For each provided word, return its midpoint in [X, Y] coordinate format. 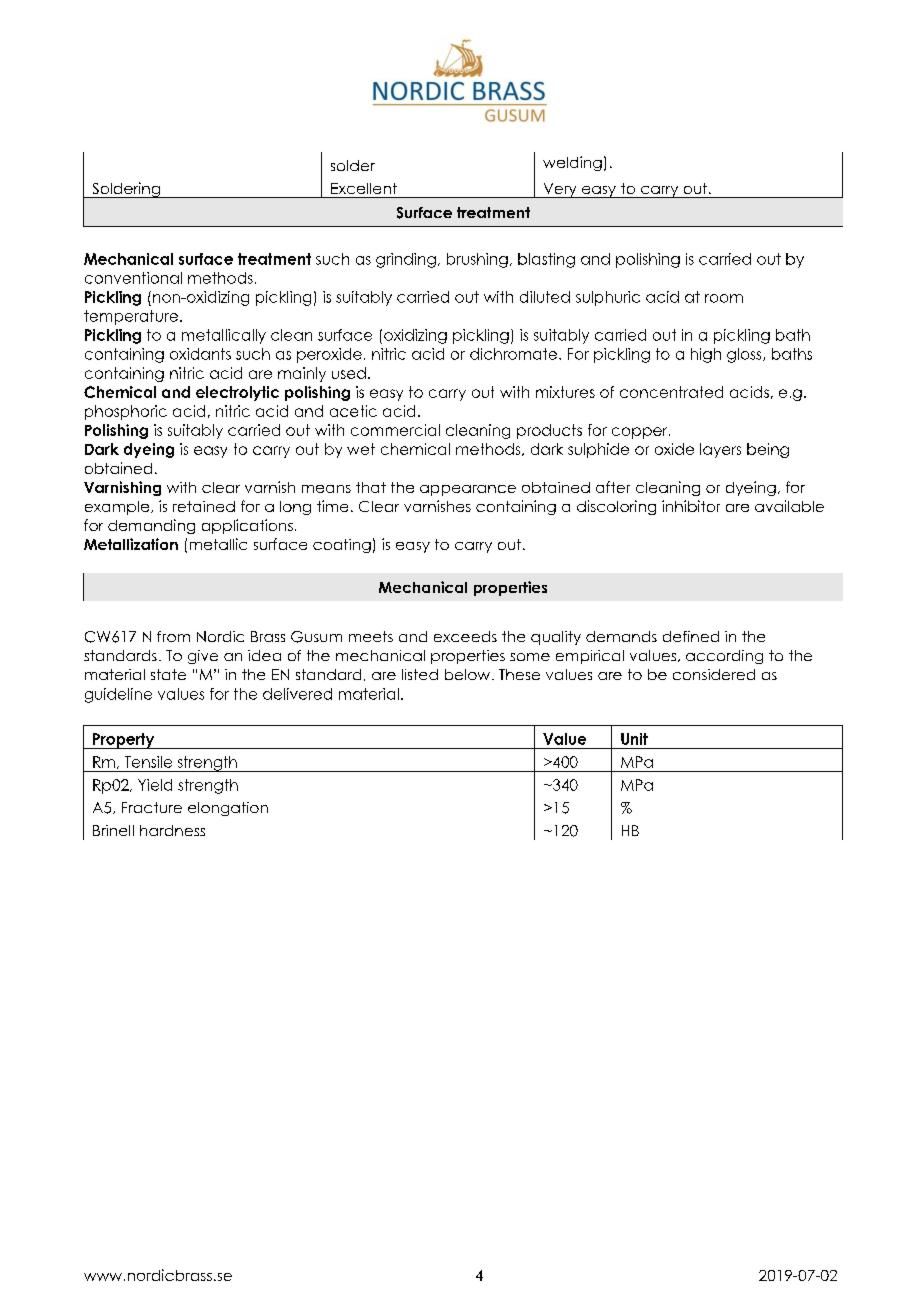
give [203, 657]
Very [560, 190]
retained [204, 506]
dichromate [515, 354]
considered [714, 674]
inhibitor [691, 506]
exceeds [465, 636]
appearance [468, 490]
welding [572, 163]
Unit [634, 739]
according [724, 657]
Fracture [152, 807]
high [706, 355]
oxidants [200, 354]
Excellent [364, 188]
